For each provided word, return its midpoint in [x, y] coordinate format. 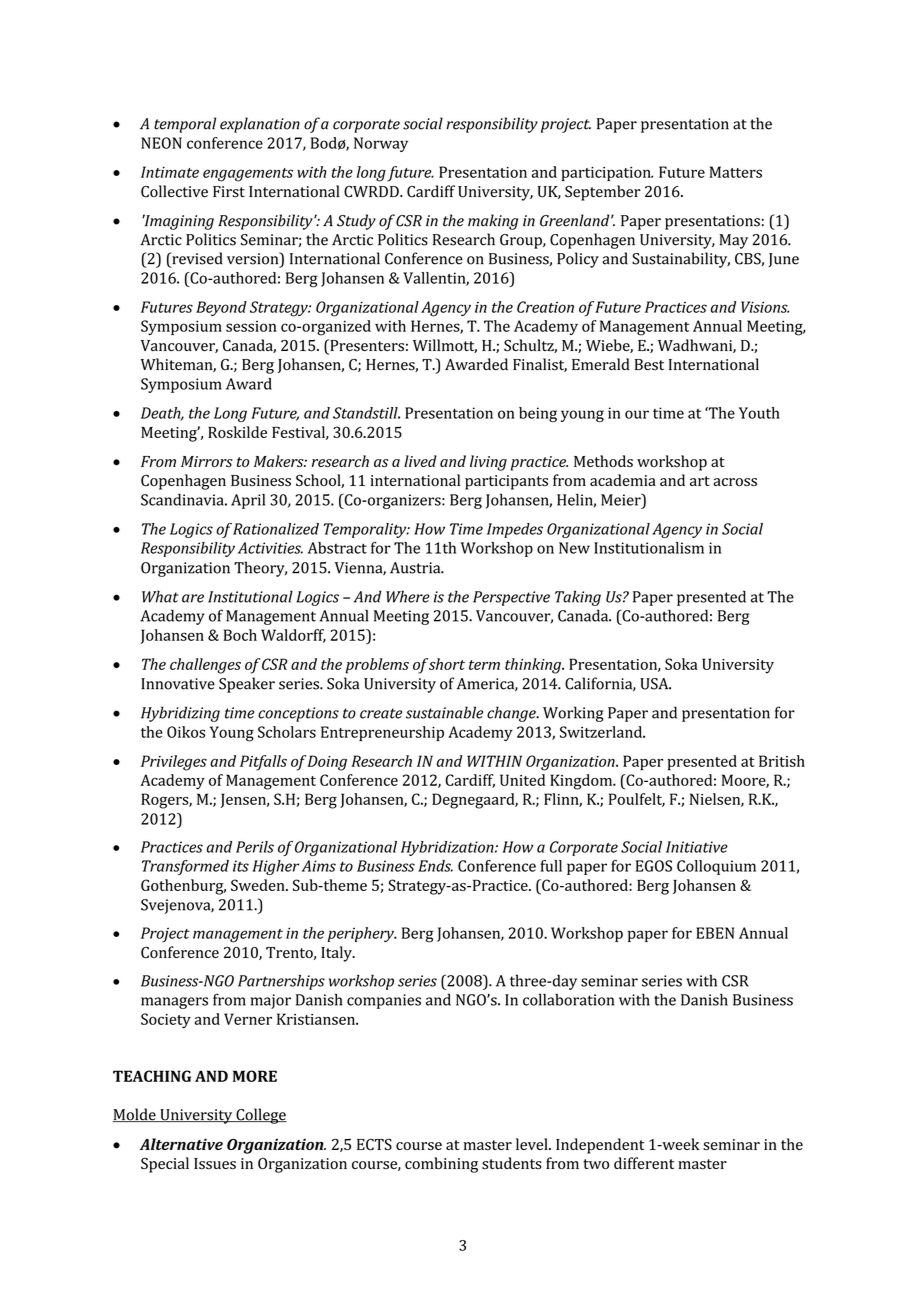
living [488, 463]
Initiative [697, 847]
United [522, 780]
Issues [215, 1164]
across [735, 482]
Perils [255, 847]
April [248, 501]
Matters [736, 172]
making [493, 222]
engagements [248, 175]
